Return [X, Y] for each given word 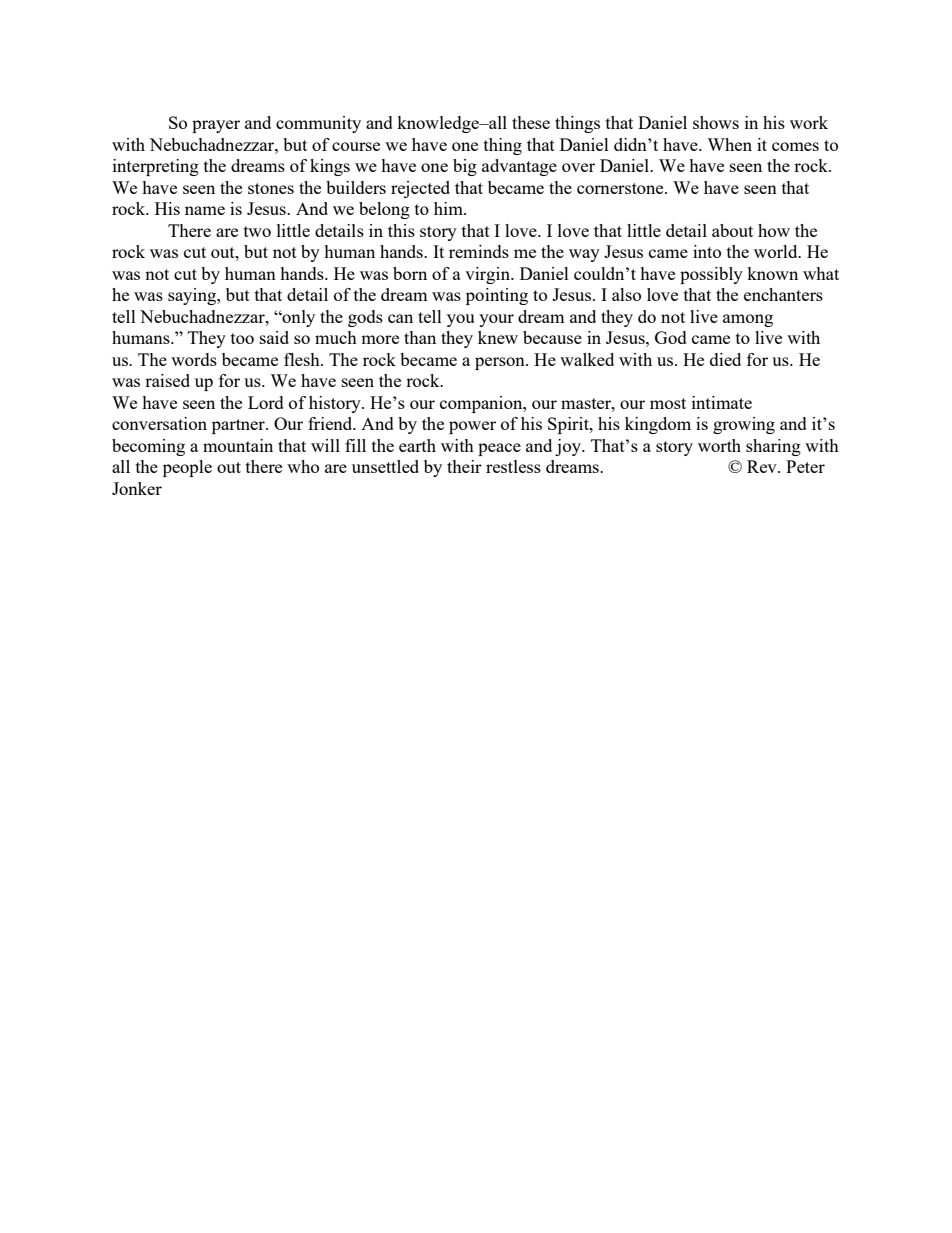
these [531, 122]
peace [499, 449]
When [729, 144]
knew [498, 337]
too [242, 338]
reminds [479, 251]
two [257, 231]
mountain [238, 445]
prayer [216, 126]
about [732, 230]
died [725, 359]
